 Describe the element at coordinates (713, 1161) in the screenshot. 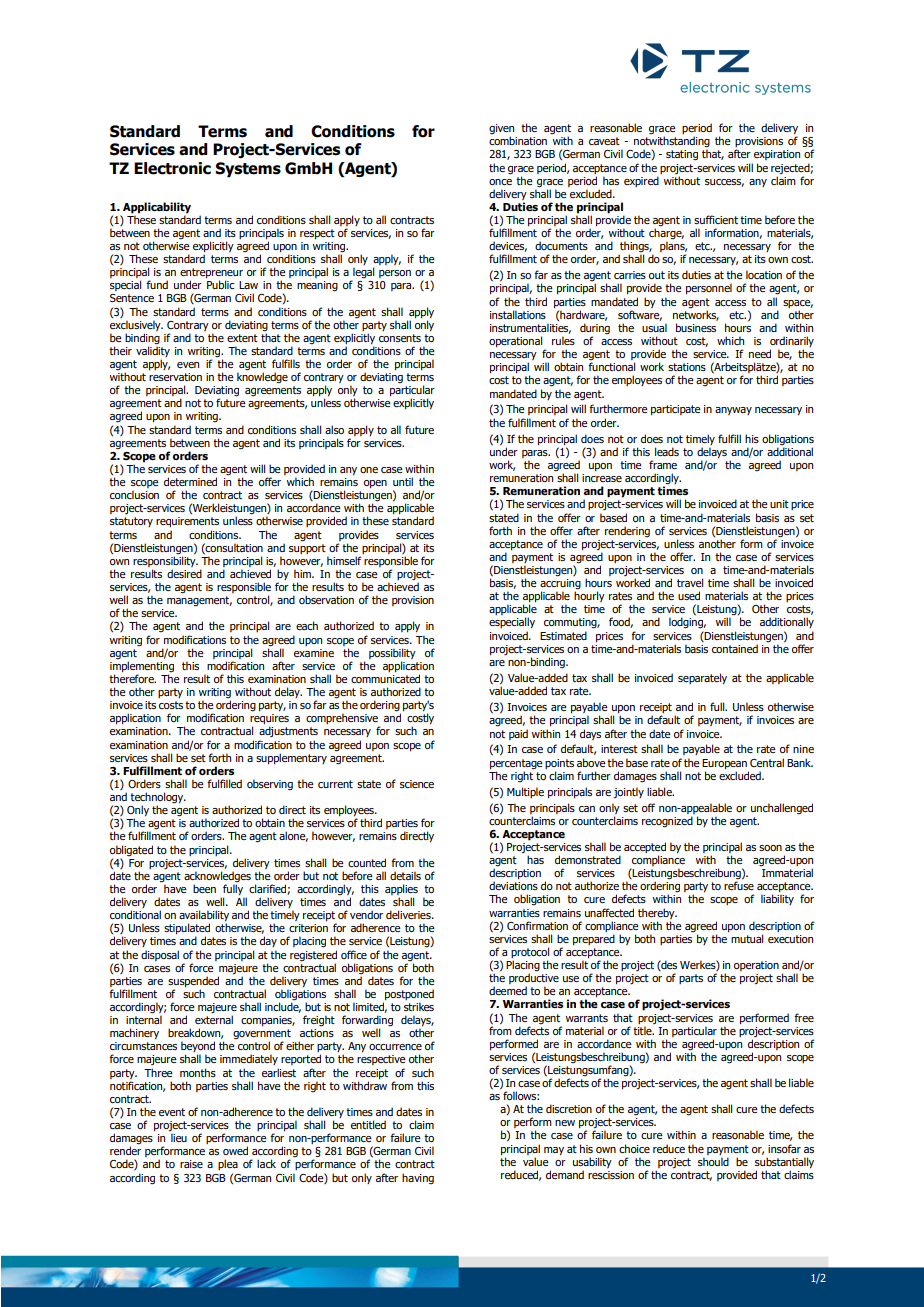

I see `should` at that location.
